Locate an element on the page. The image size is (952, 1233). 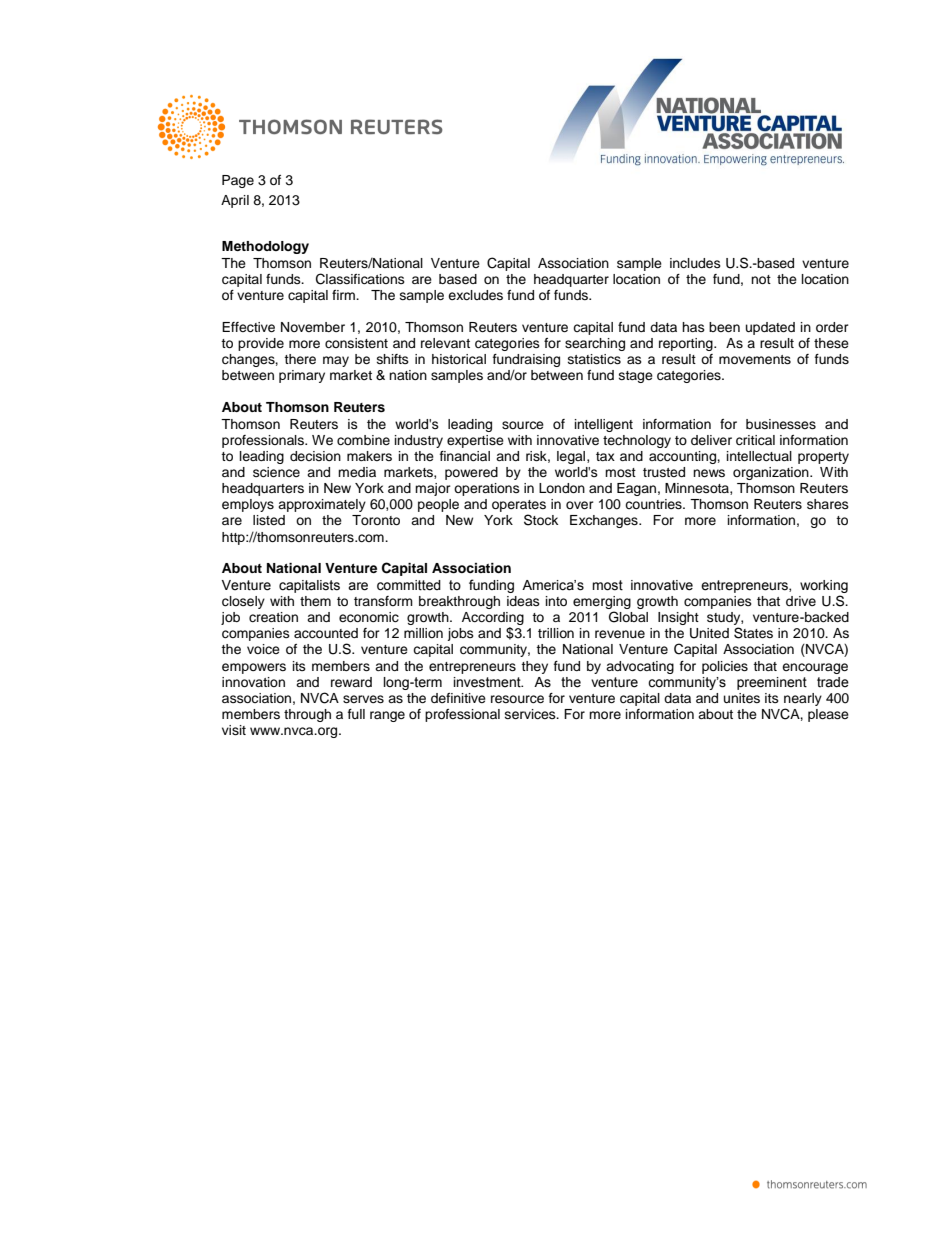
includes is located at coordinates (695, 263).
